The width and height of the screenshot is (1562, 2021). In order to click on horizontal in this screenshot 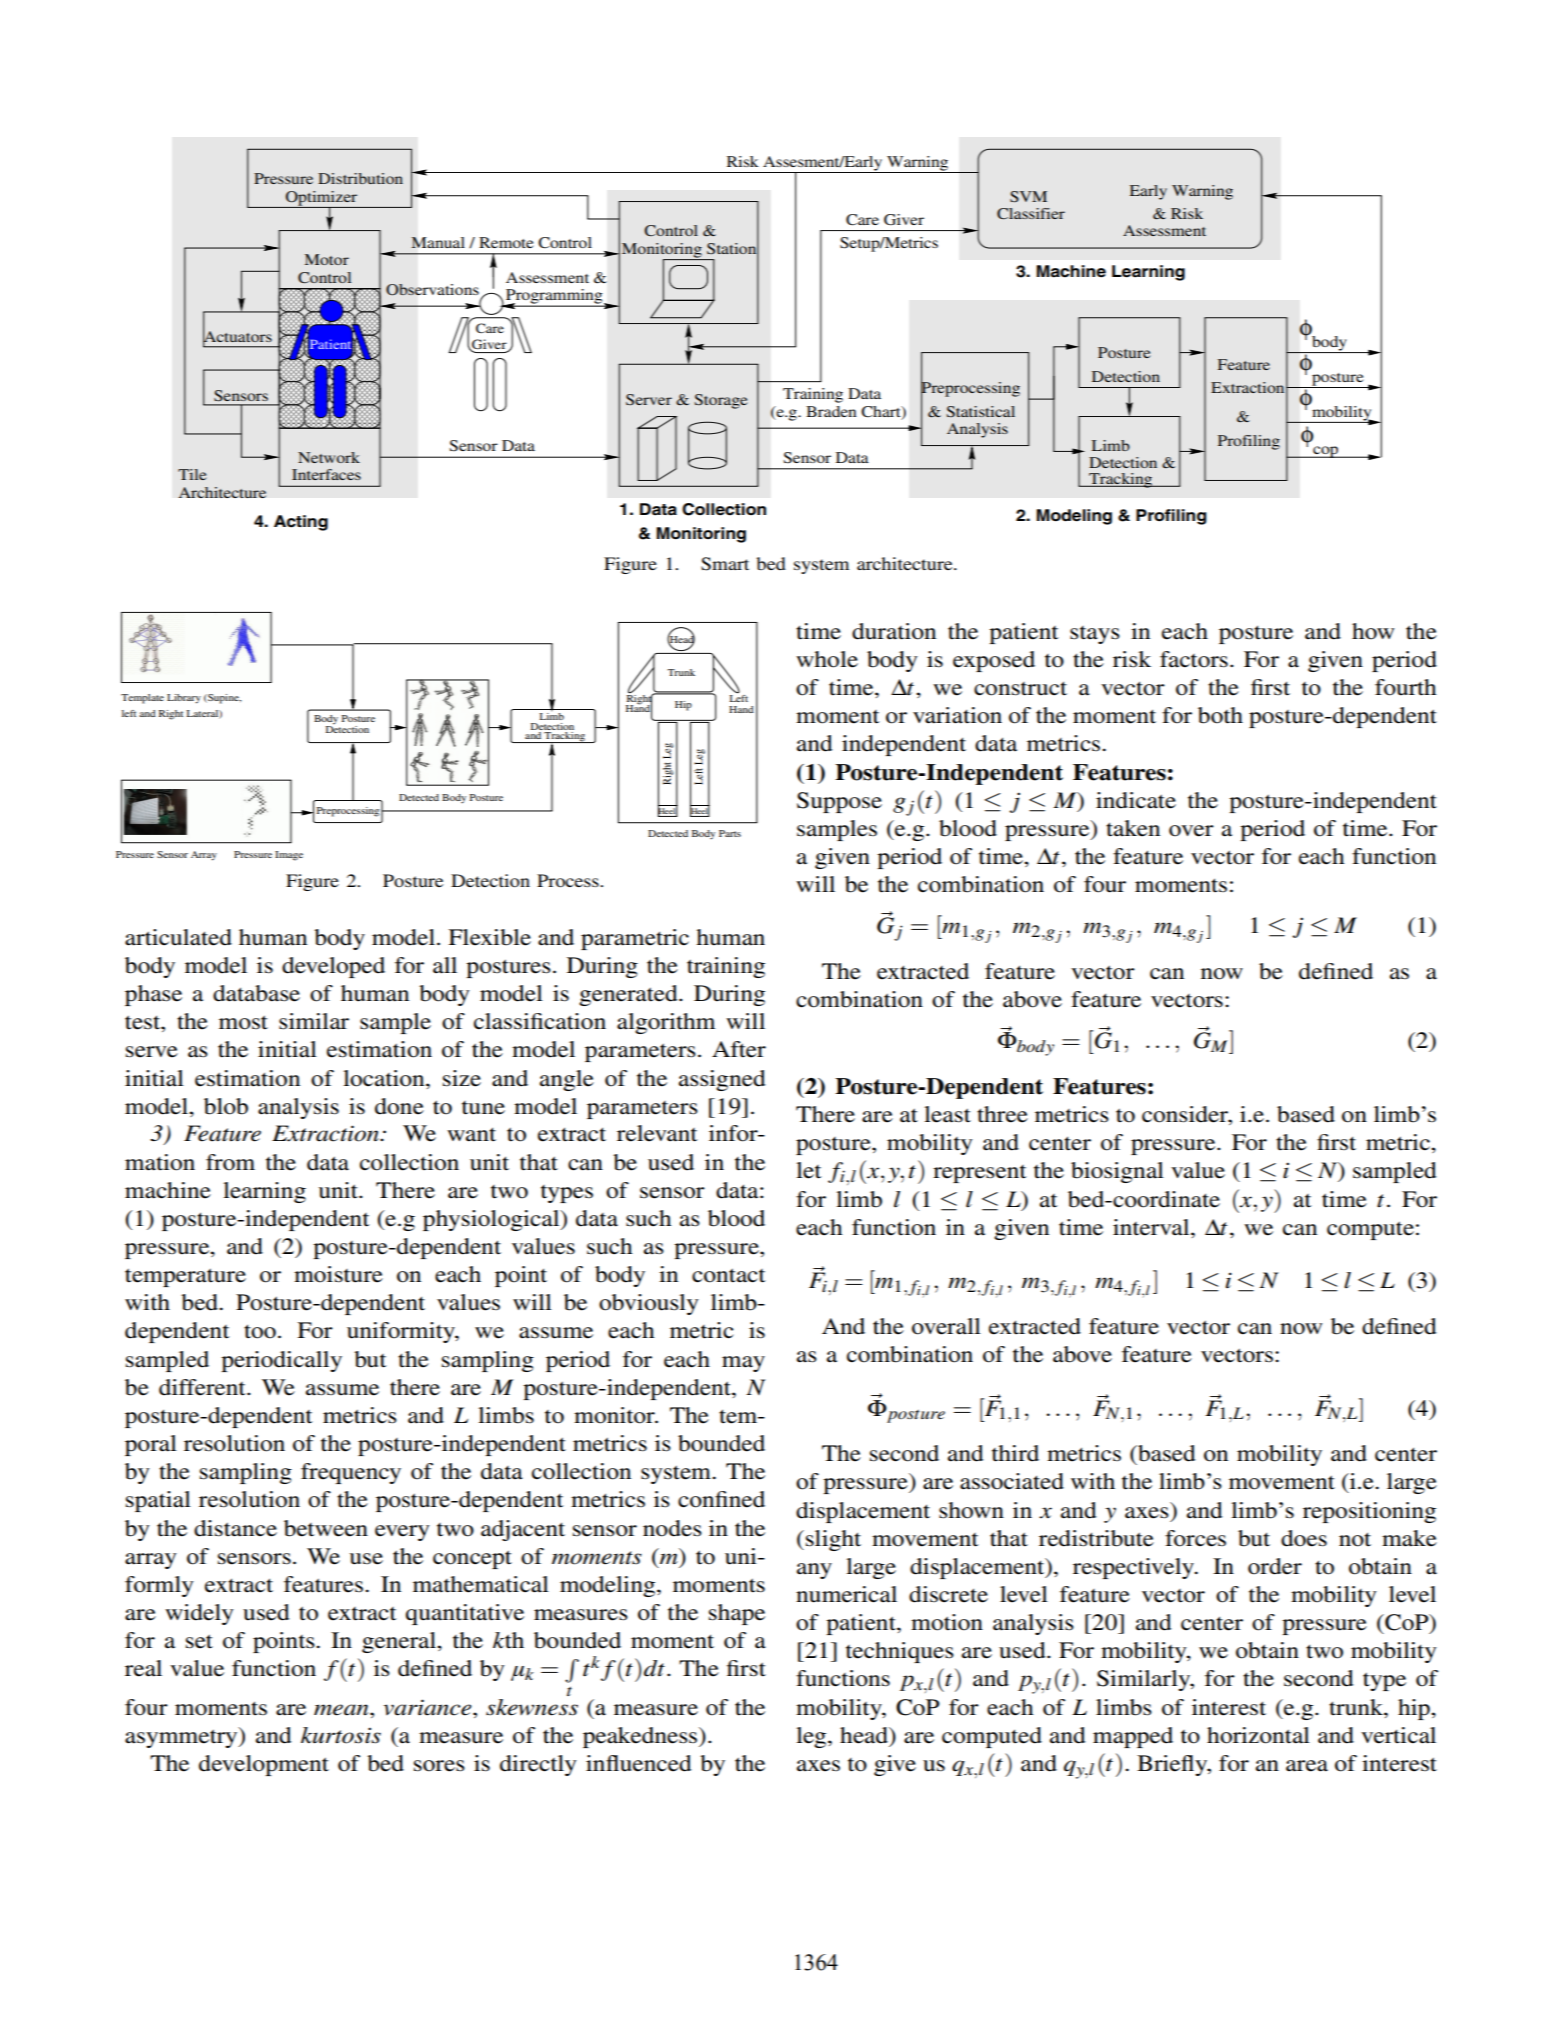, I will do `click(1258, 1735)`.
